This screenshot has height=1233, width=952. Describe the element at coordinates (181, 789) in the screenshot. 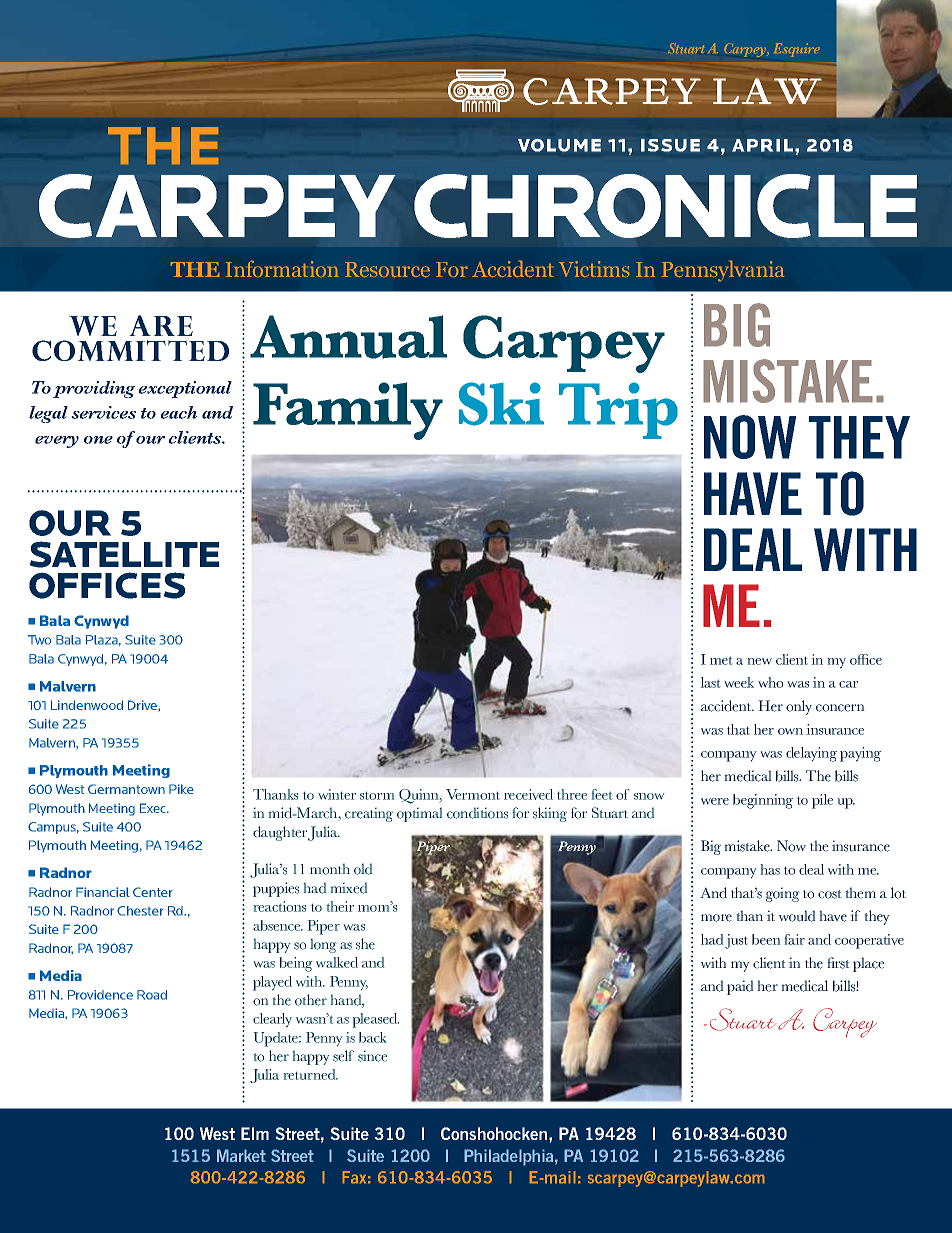

I see `Pike` at that location.
